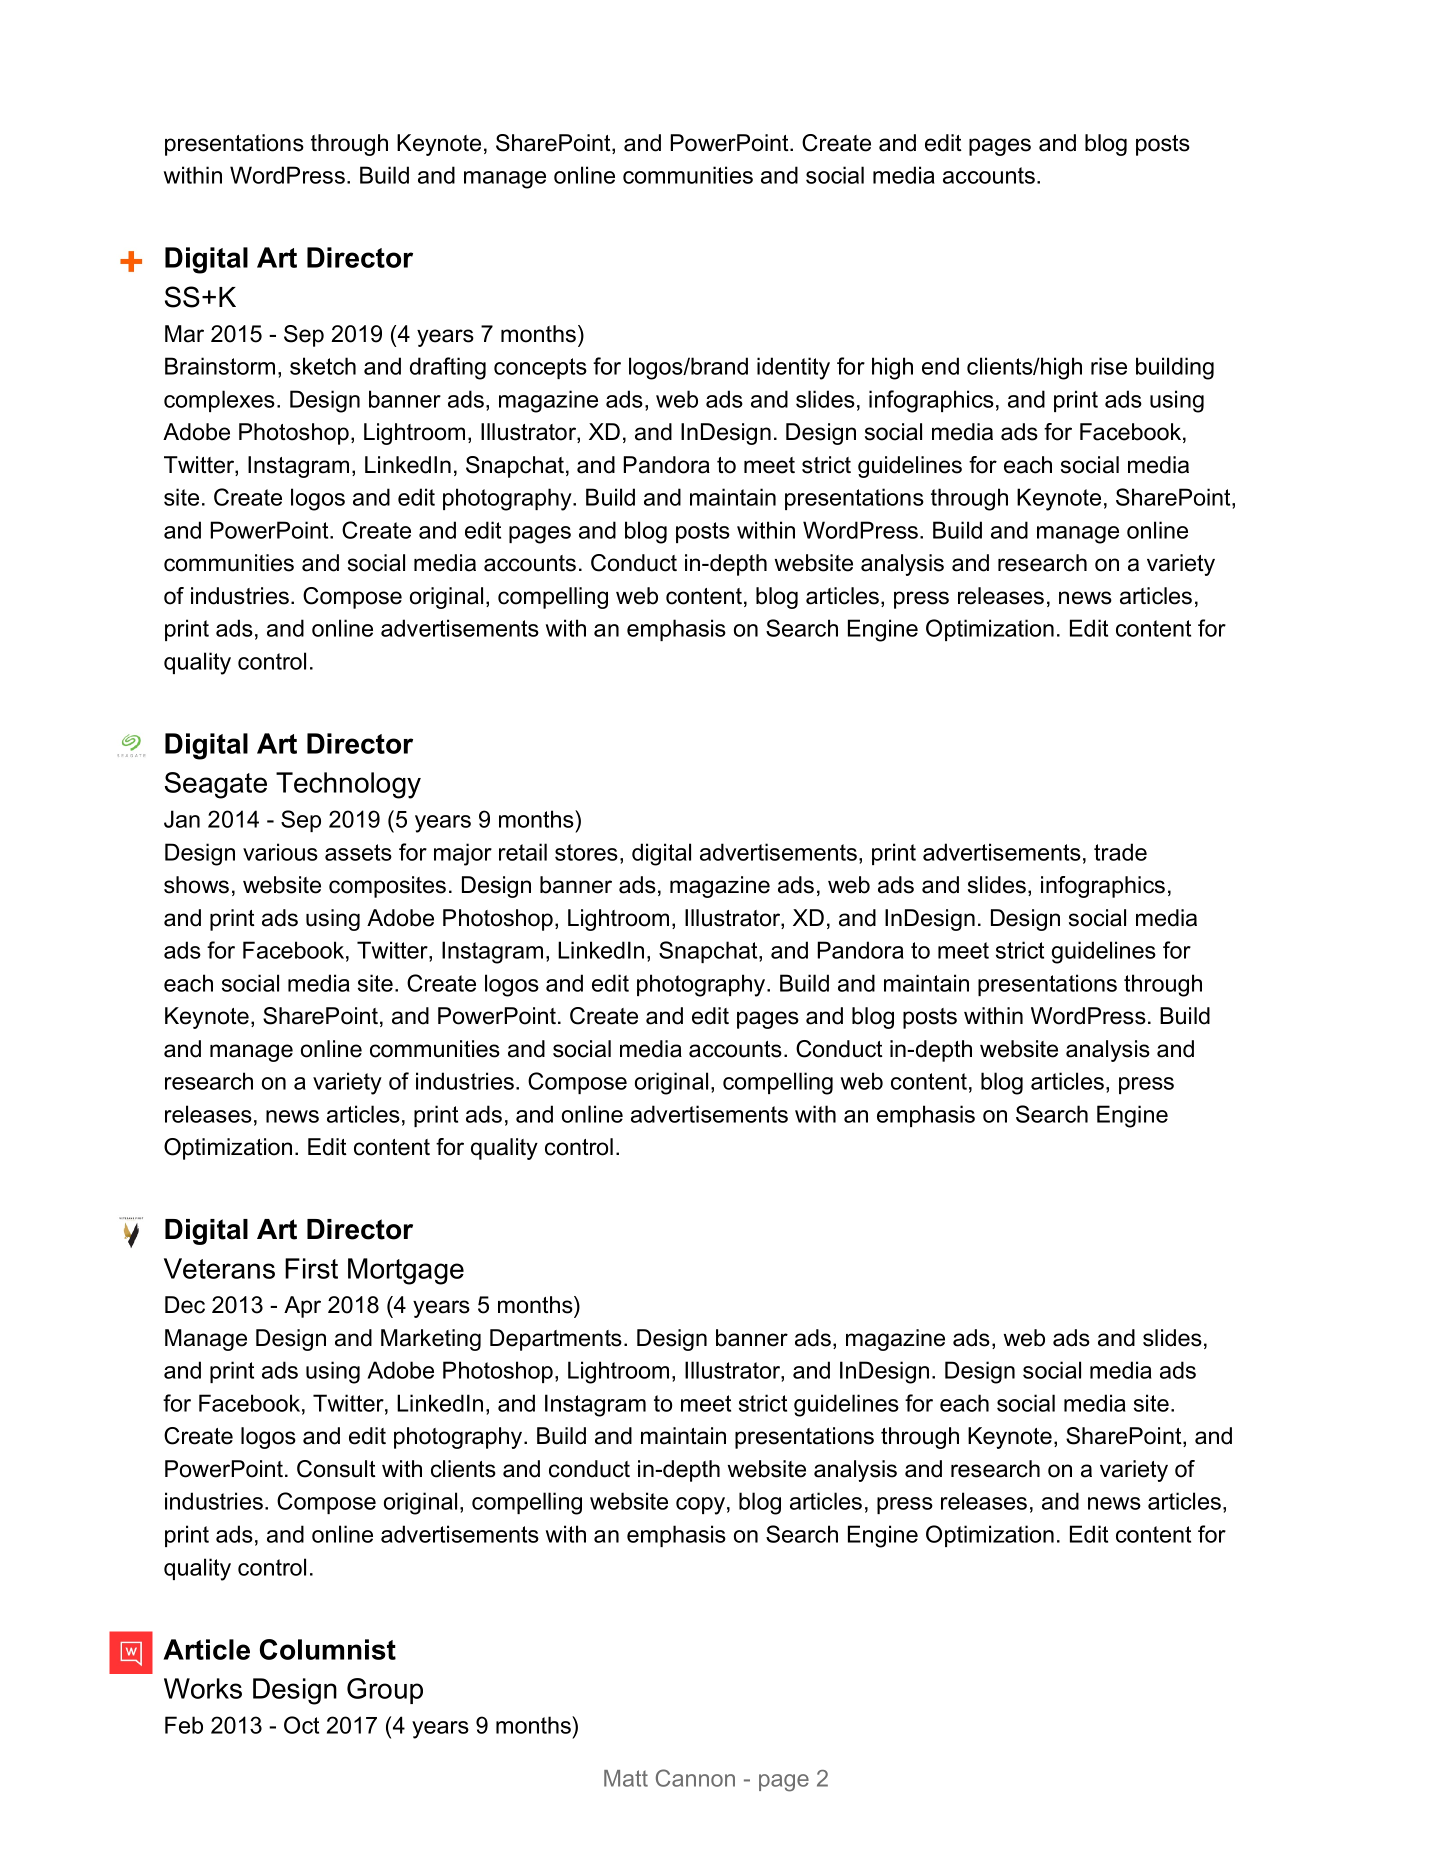 The image size is (1432, 1853). What do you see at coordinates (540, 368) in the image?
I see `concepts` at bounding box center [540, 368].
